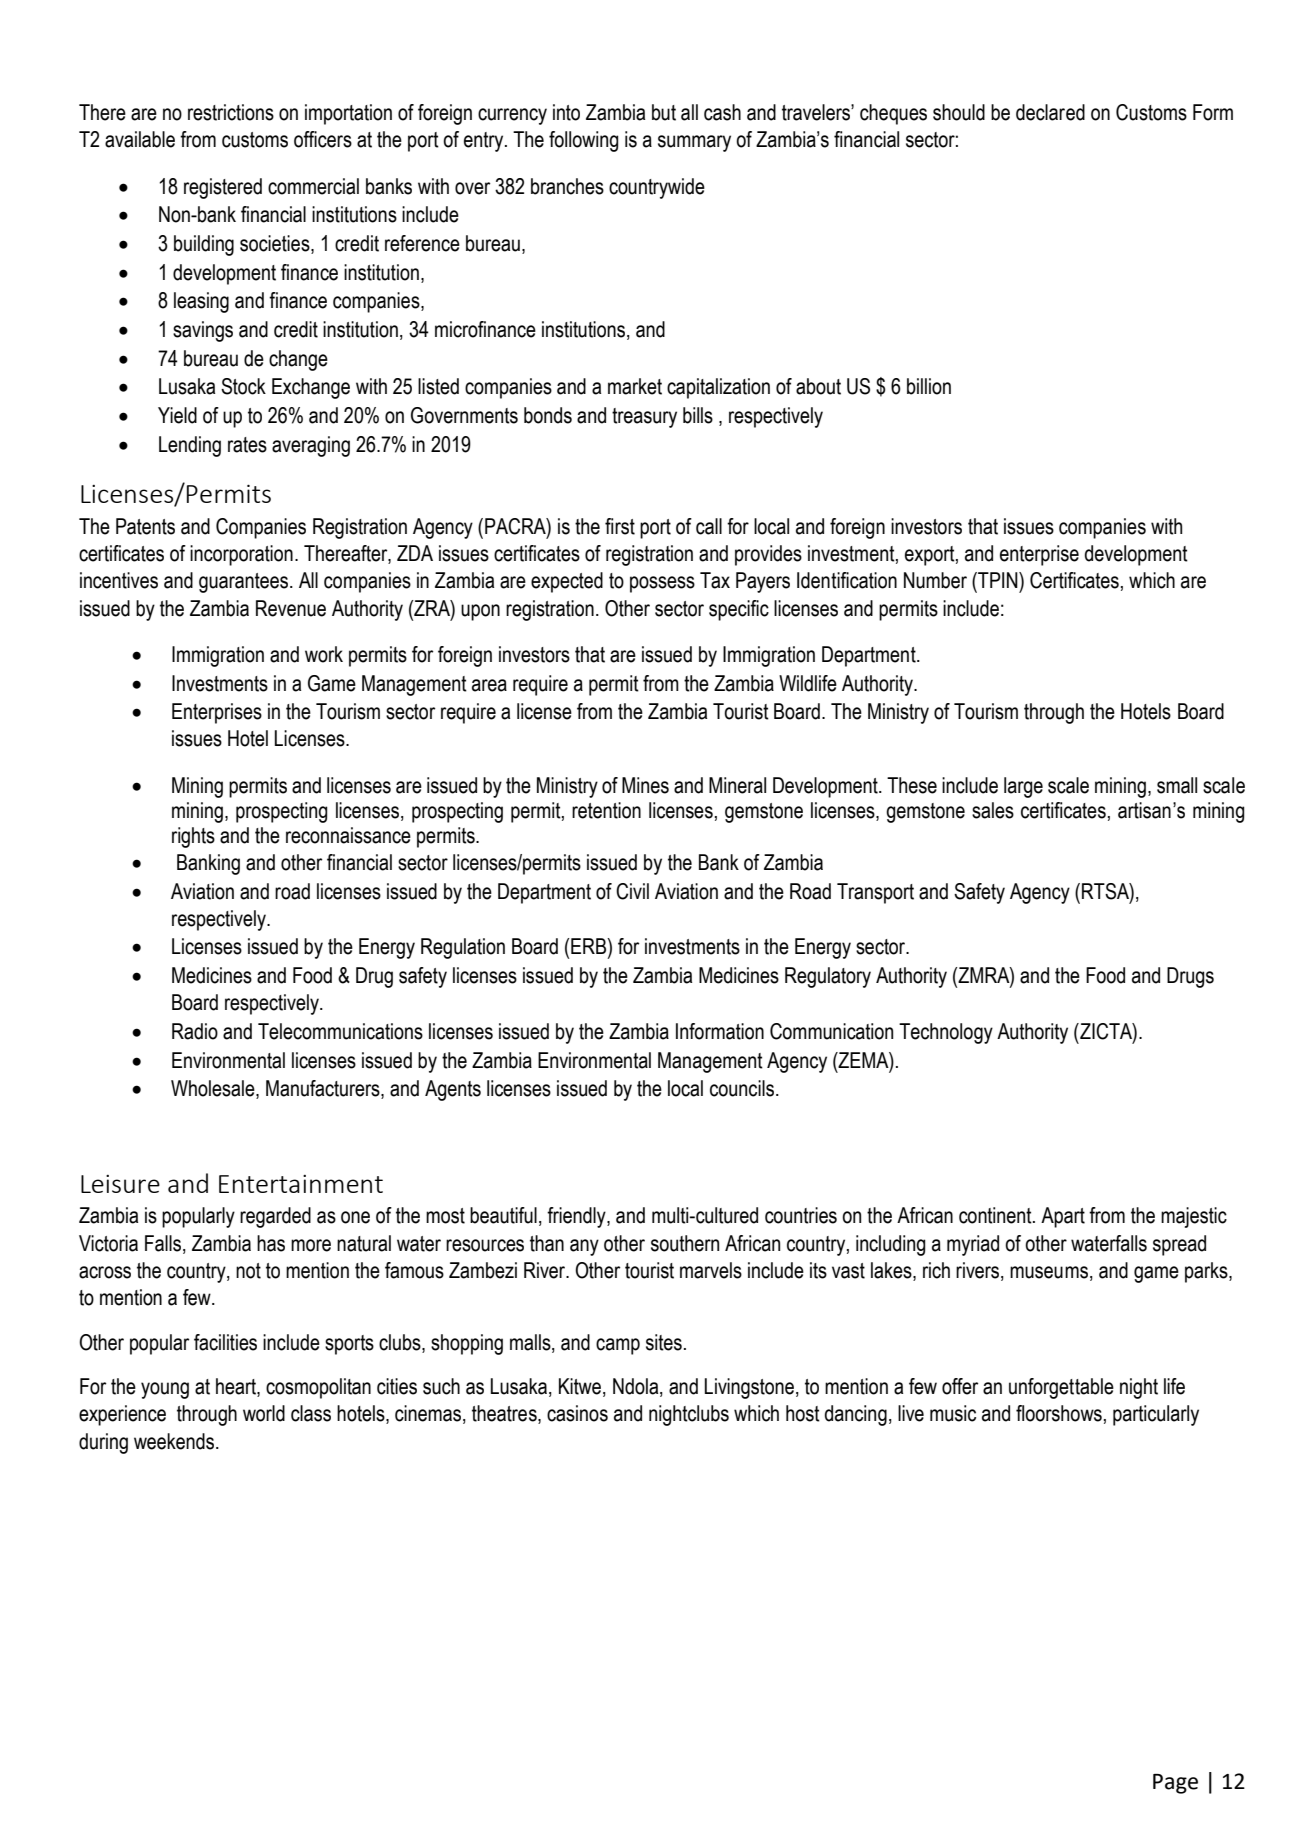 Image resolution: width=1307 pixels, height=1848 pixels. I want to click on summary, so click(694, 143).
